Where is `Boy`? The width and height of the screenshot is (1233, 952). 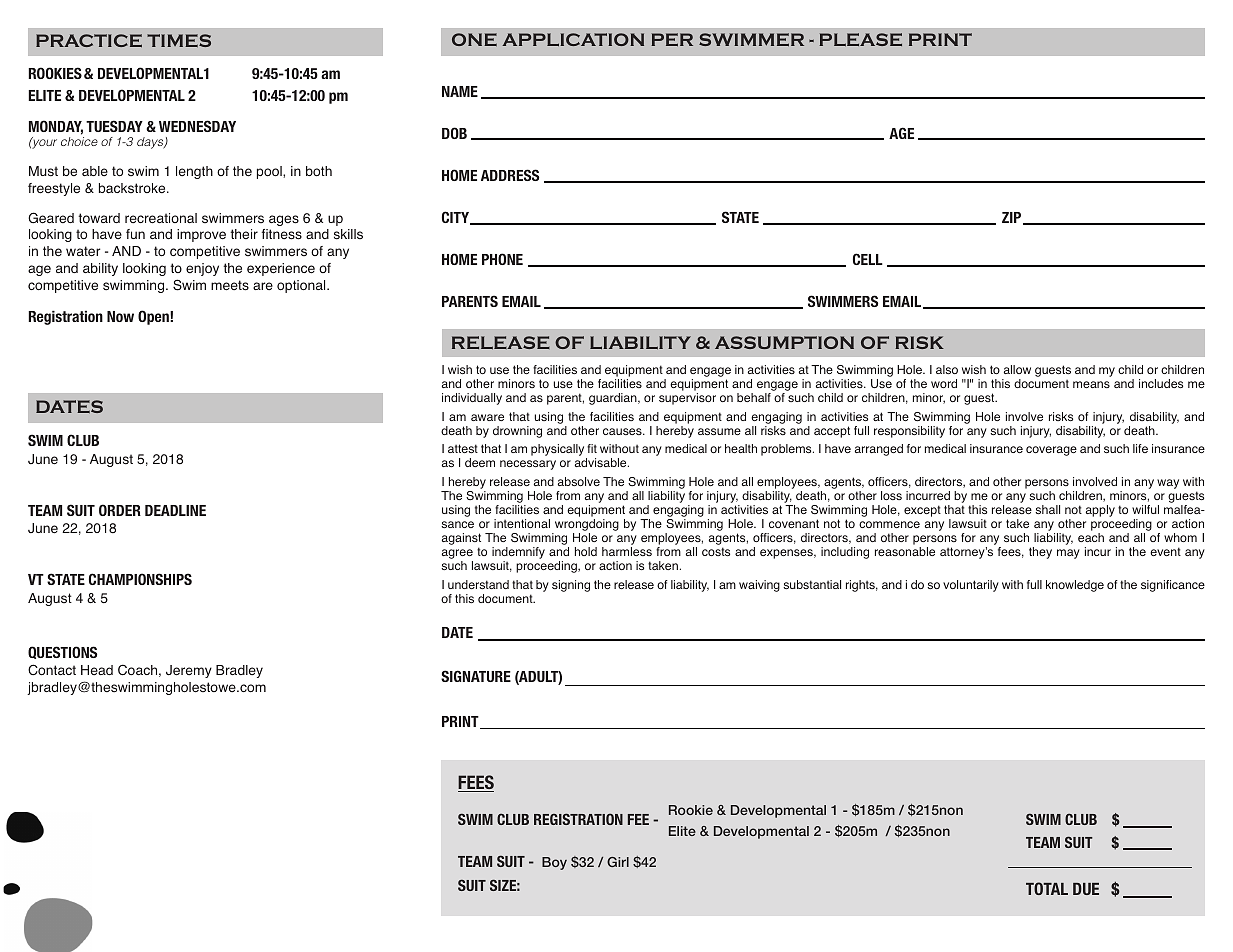 Boy is located at coordinates (554, 863).
